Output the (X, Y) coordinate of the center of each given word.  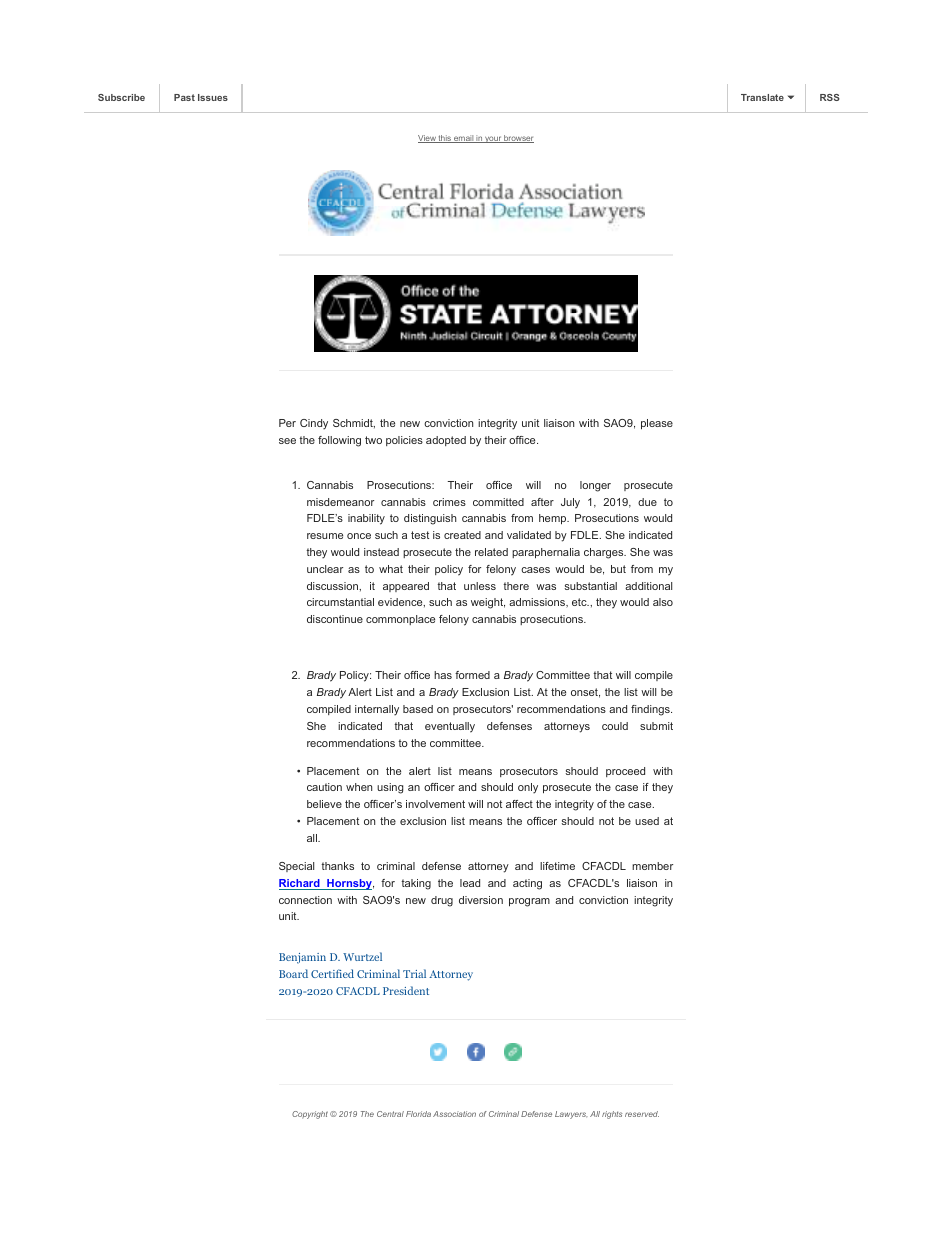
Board (293, 973)
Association (454, 1114)
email (464, 139)
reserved (642, 1114)
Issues (213, 97)
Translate (762, 97)
